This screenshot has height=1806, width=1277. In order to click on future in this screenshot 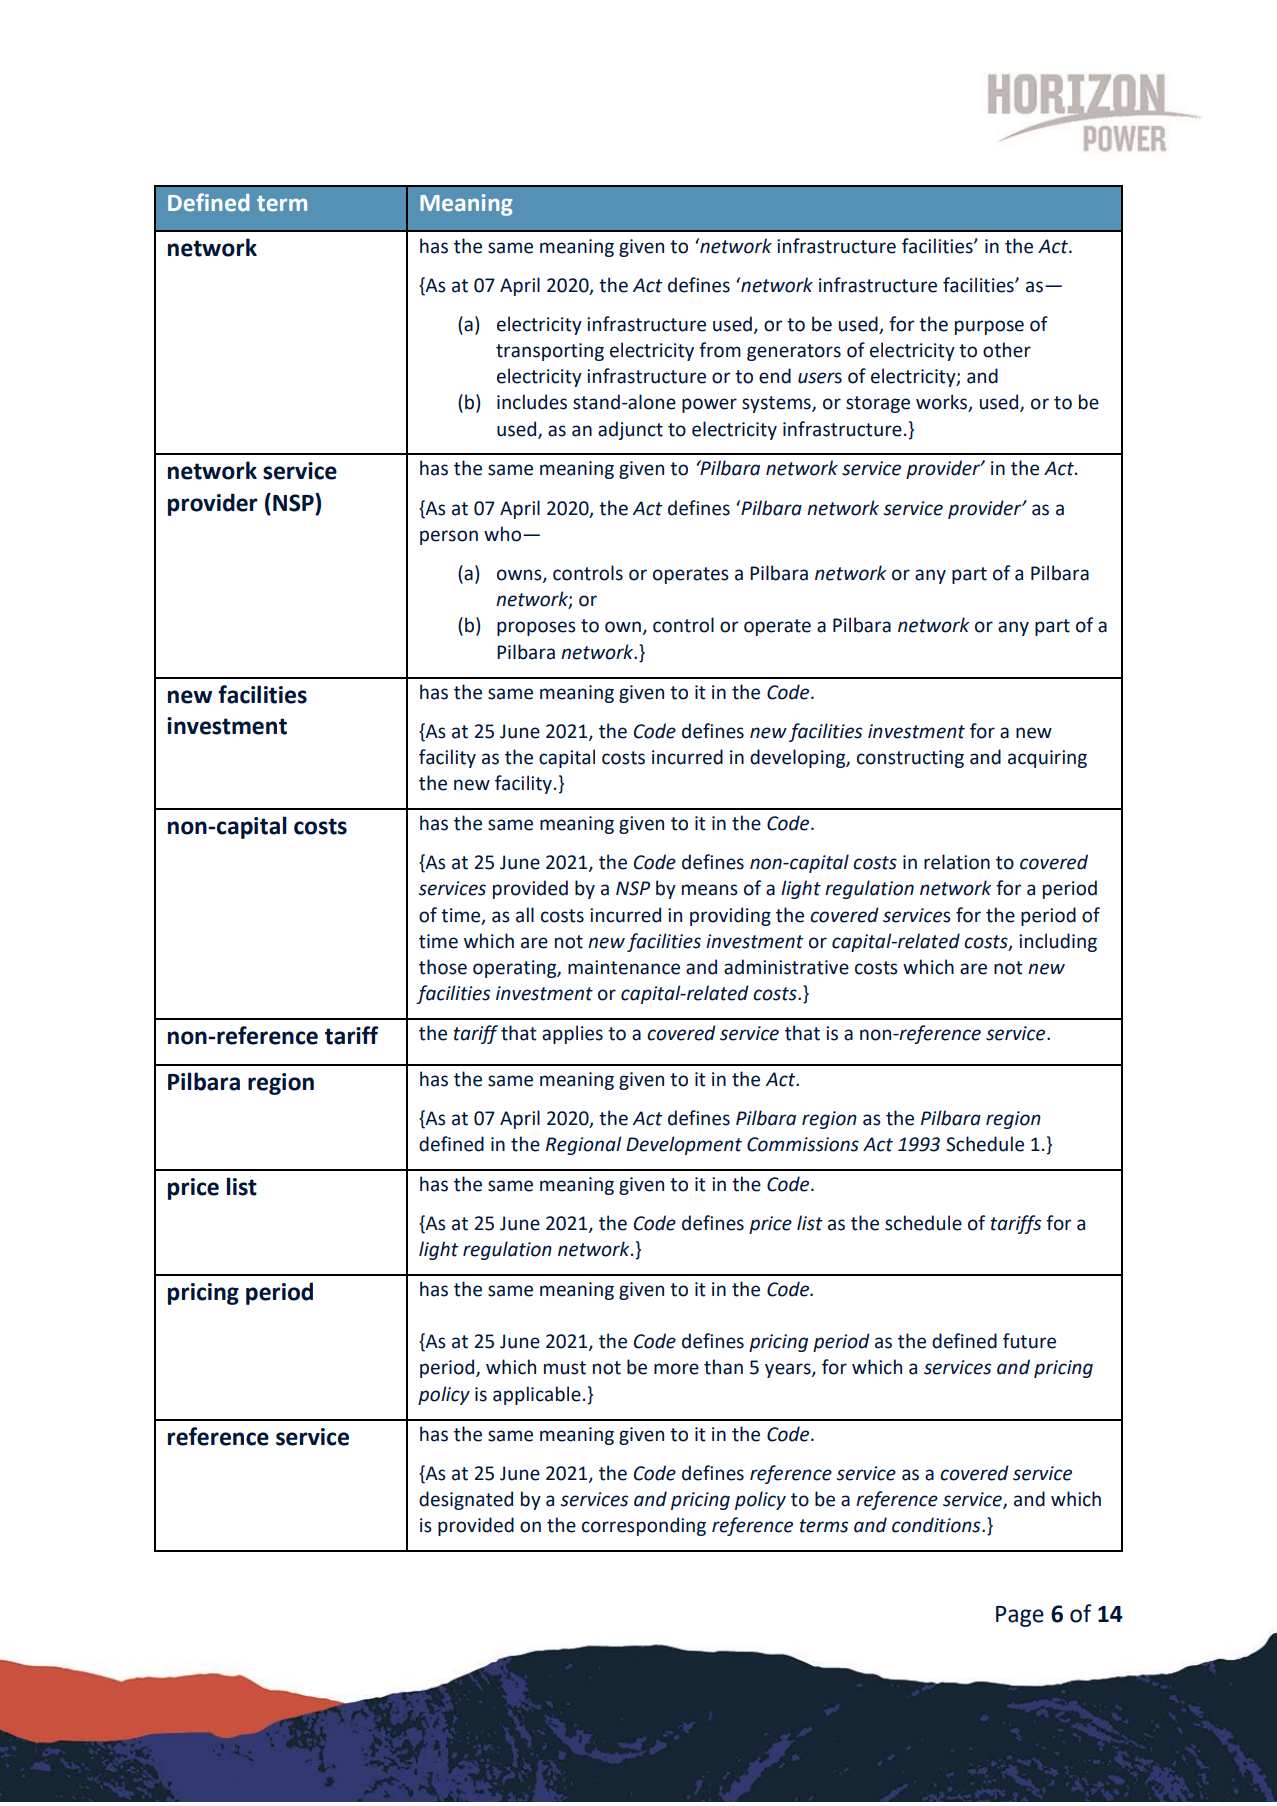, I will do `click(1029, 1341)`.
